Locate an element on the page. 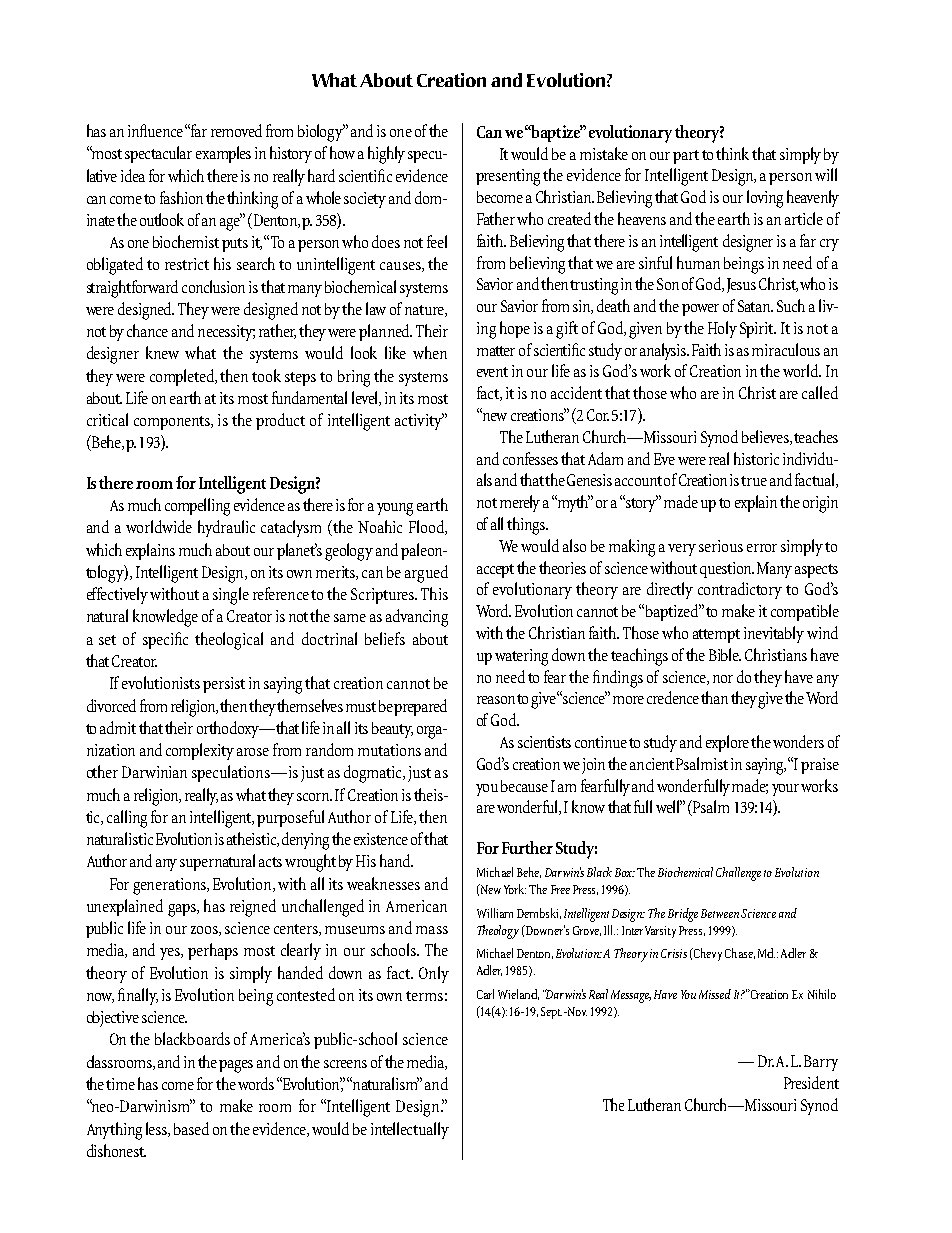 This page has width=952, height=1233. intellectually is located at coordinates (410, 1130).
